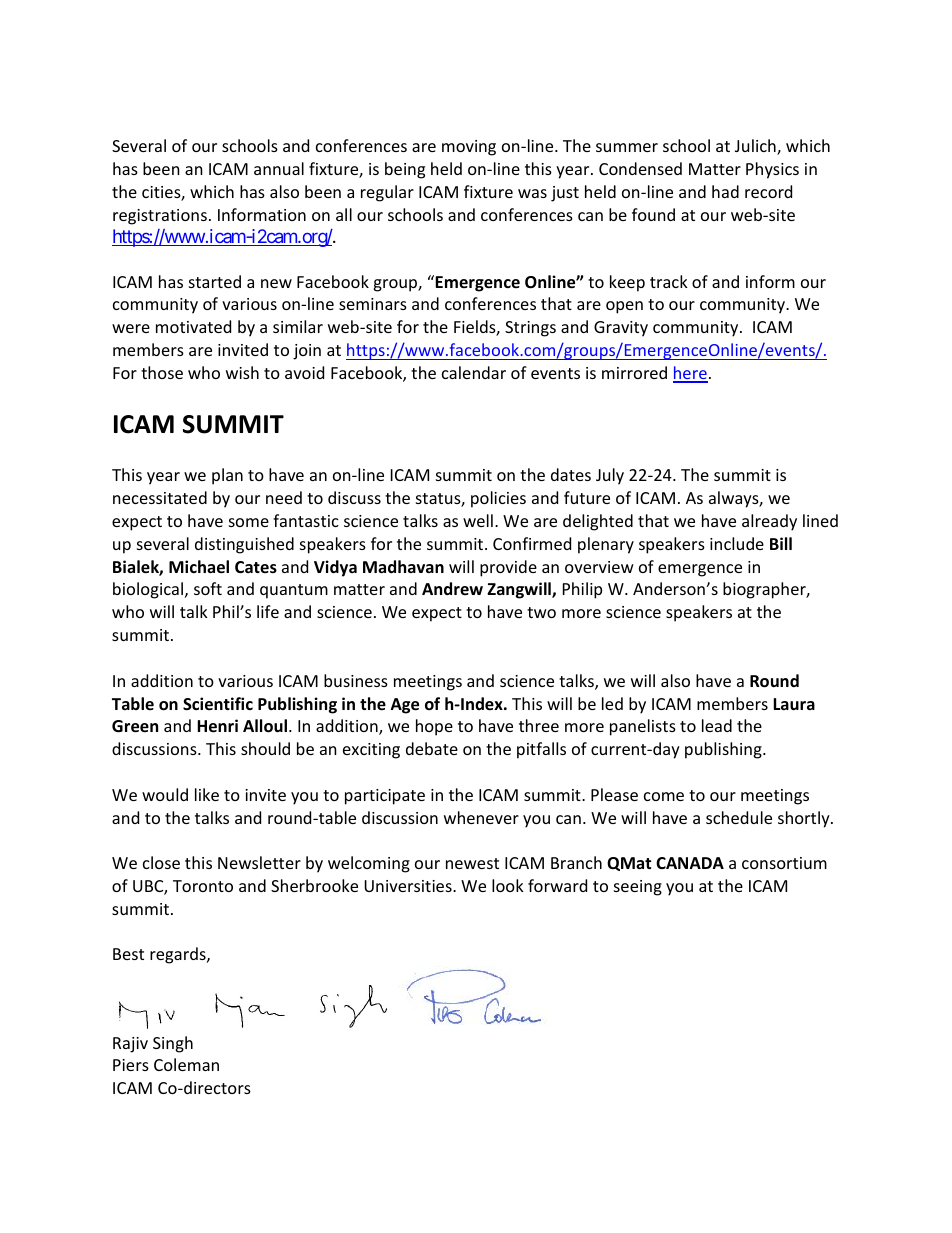  I want to click on schedule, so click(739, 817).
